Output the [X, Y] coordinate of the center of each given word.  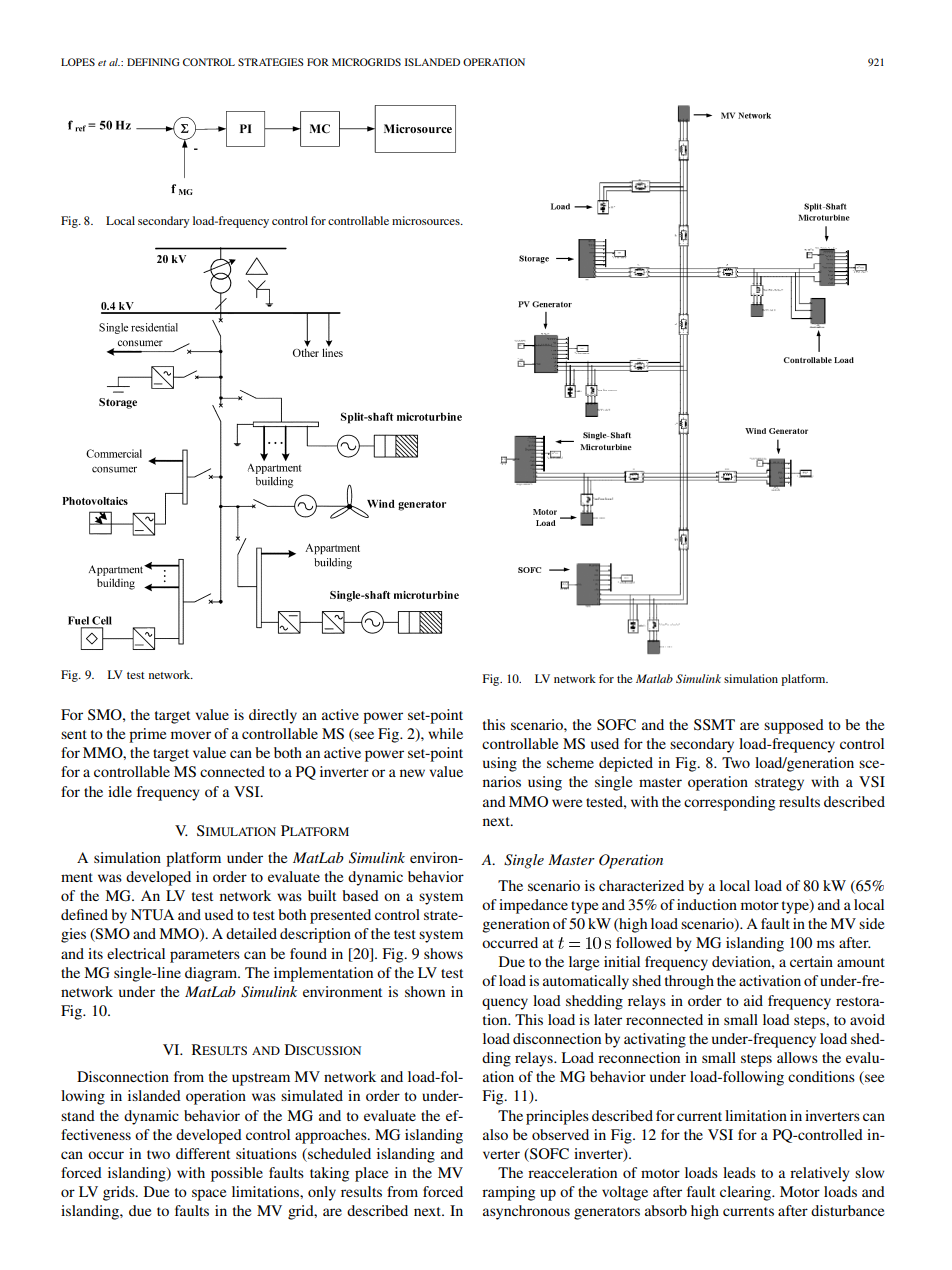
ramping [508, 1193]
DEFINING [153, 62]
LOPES [78, 62]
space [209, 1195]
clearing [746, 1193]
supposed [794, 726]
